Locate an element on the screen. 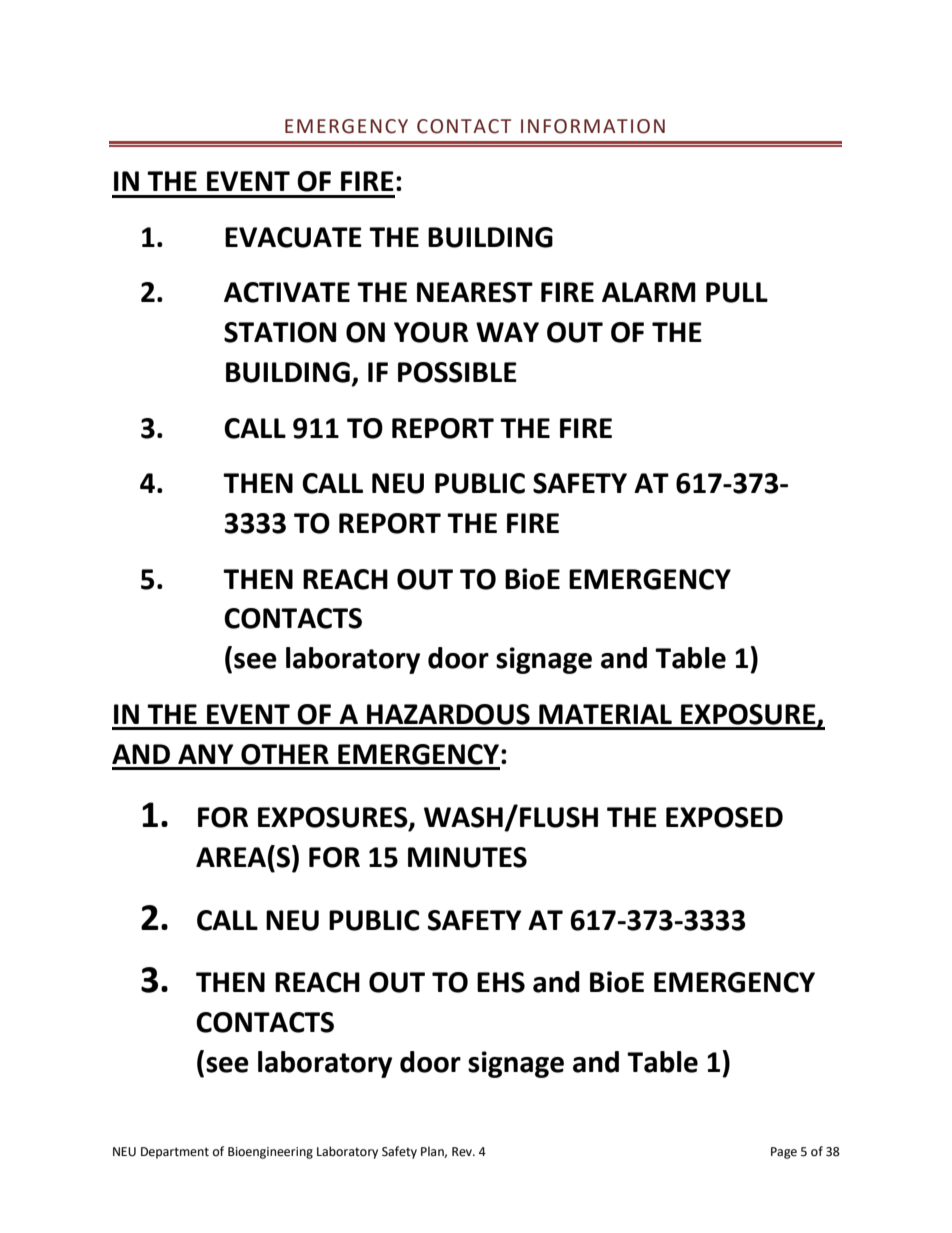 This screenshot has height=1233, width=952. POSSIBLE is located at coordinates (457, 372).
